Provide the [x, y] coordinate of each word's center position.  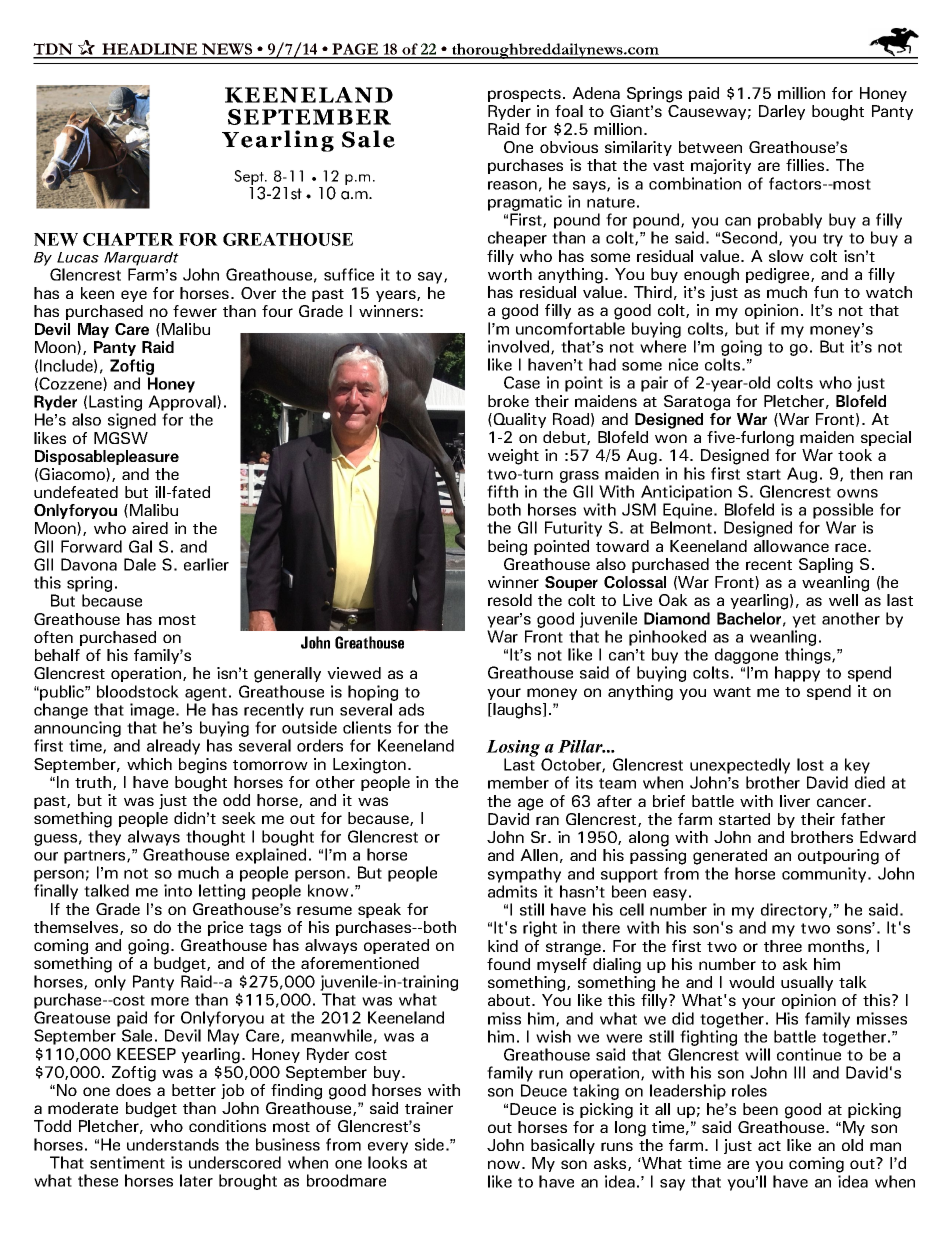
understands [173, 1144]
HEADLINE [150, 50]
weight [513, 457]
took [855, 455]
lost [810, 764]
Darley [782, 112]
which [149, 764]
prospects [524, 95]
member [518, 782]
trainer [429, 1108]
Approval [183, 403]
